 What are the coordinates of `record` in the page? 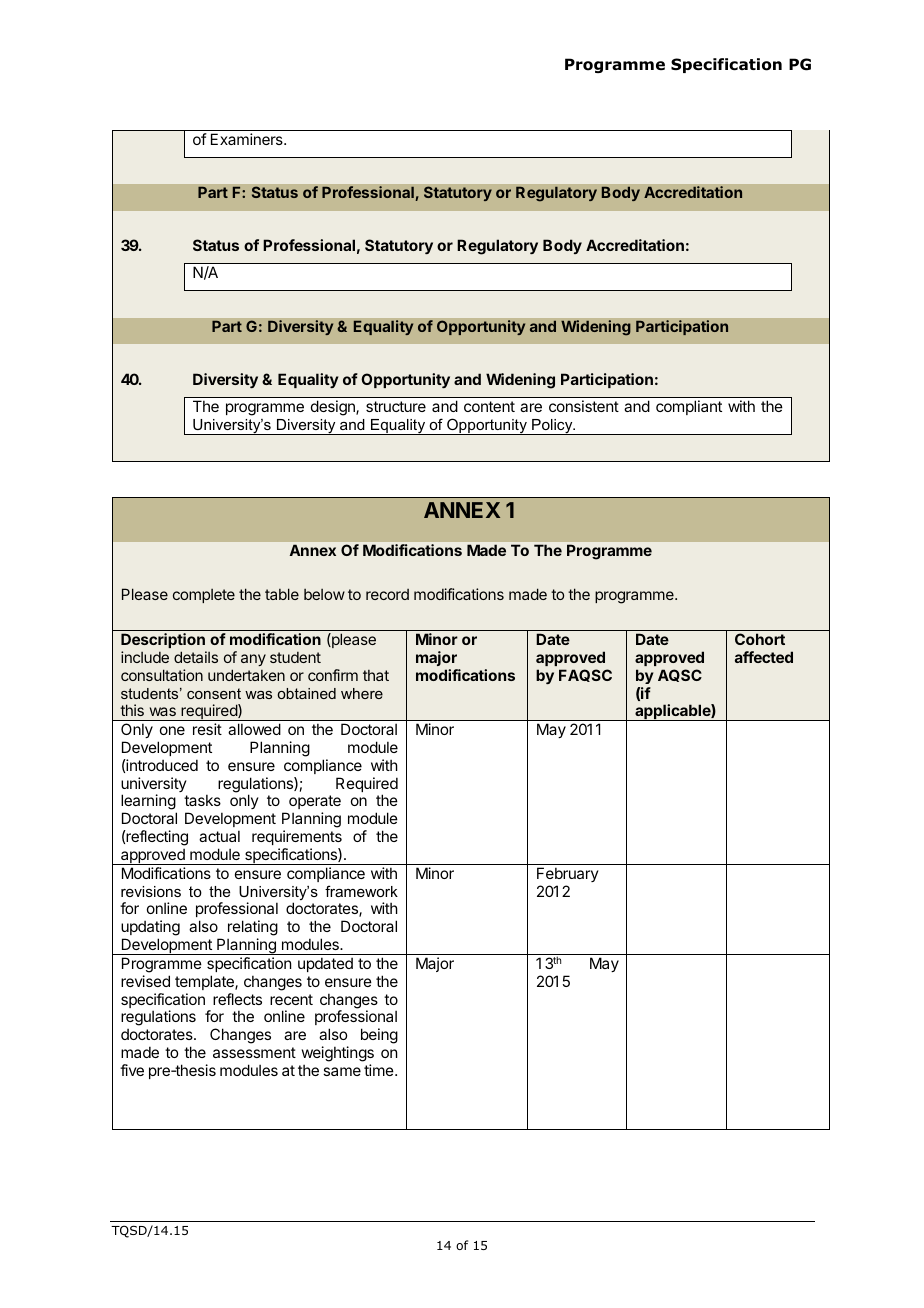 It's located at (387, 594).
